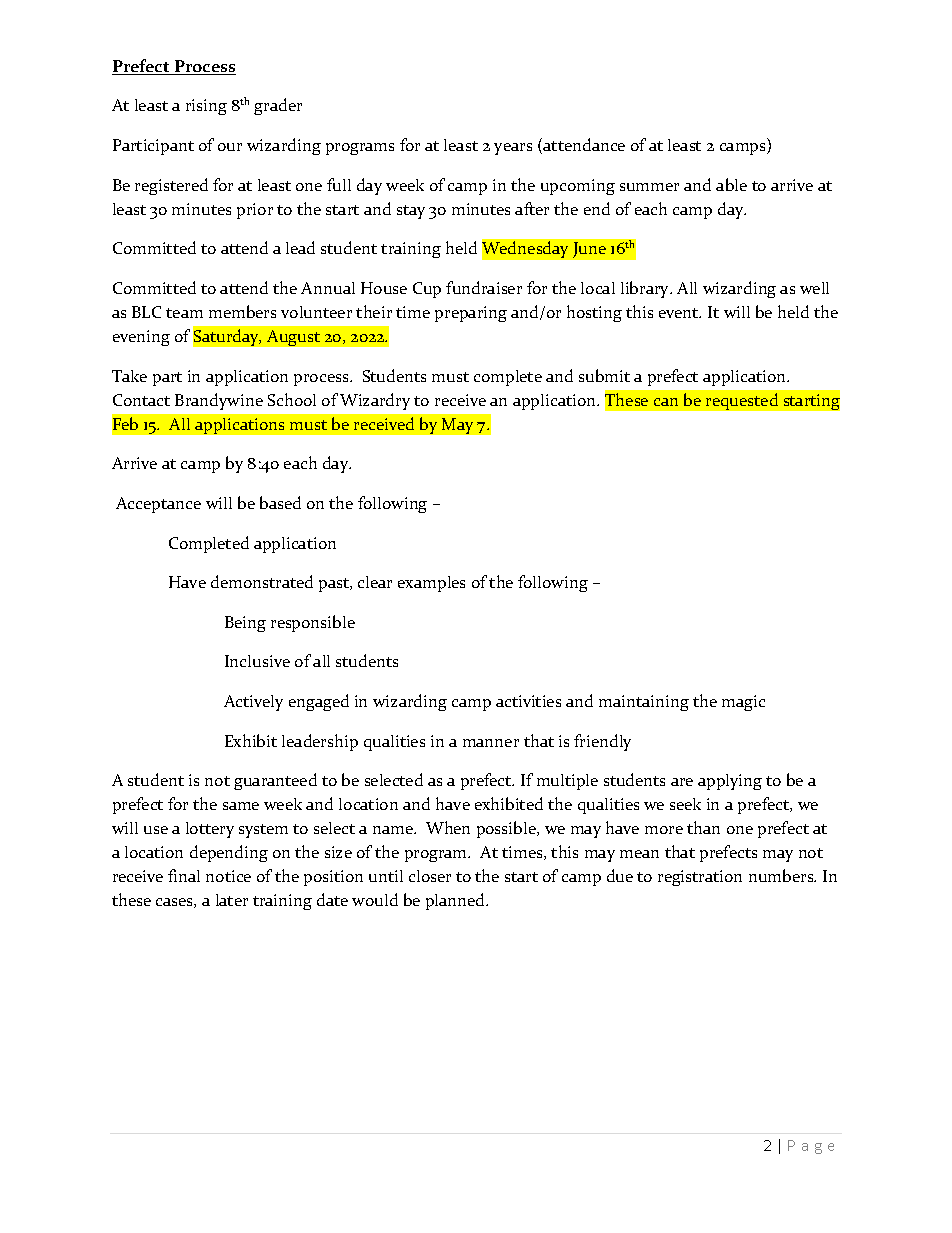 The width and height of the image is (952, 1233). Describe the element at coordinates (431, 584) in the image. I see `examples` at that location.
